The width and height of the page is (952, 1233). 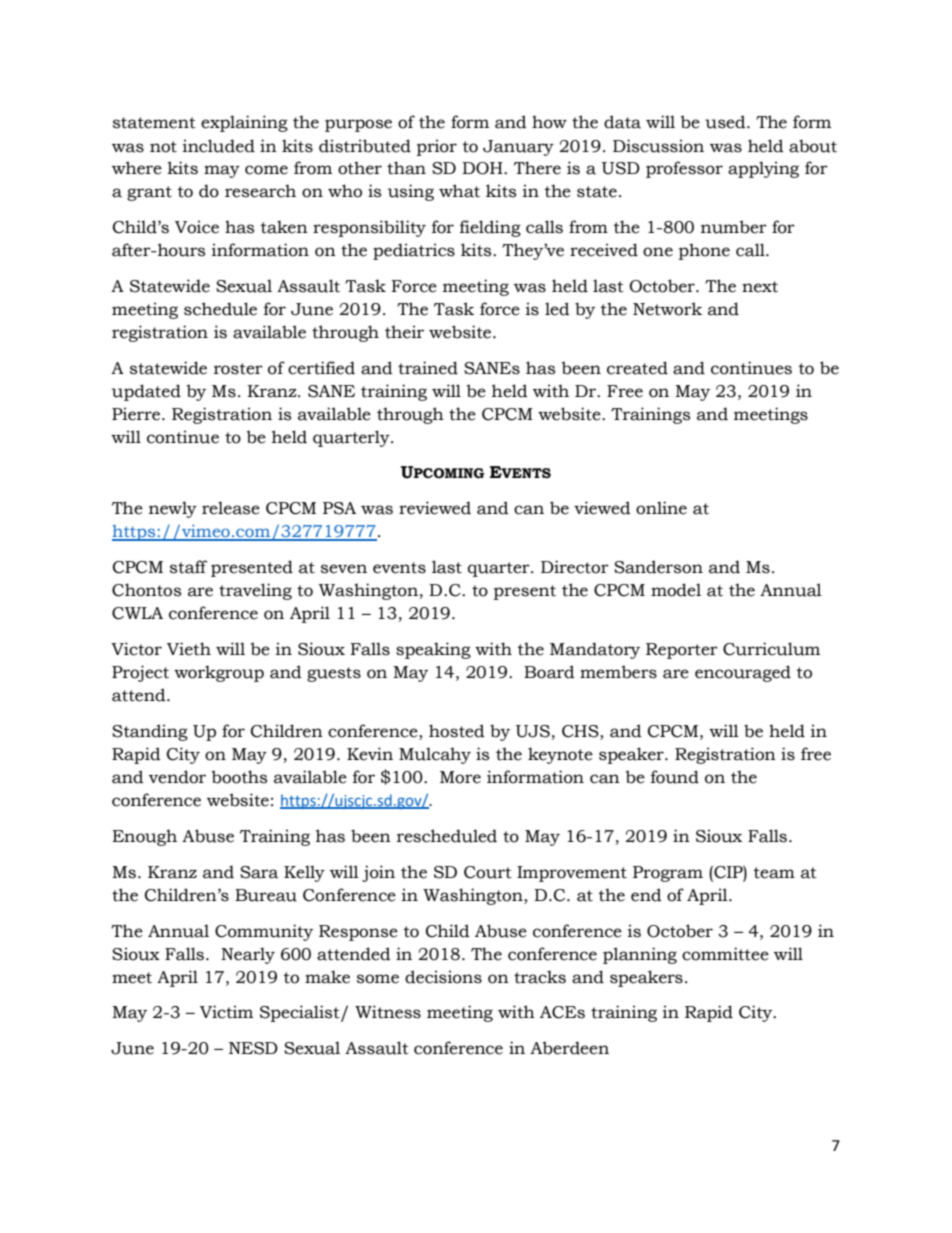 What do you see at coordinates (483, 168) in the page?
I see `DOH` at bounding box center [483, 168].
